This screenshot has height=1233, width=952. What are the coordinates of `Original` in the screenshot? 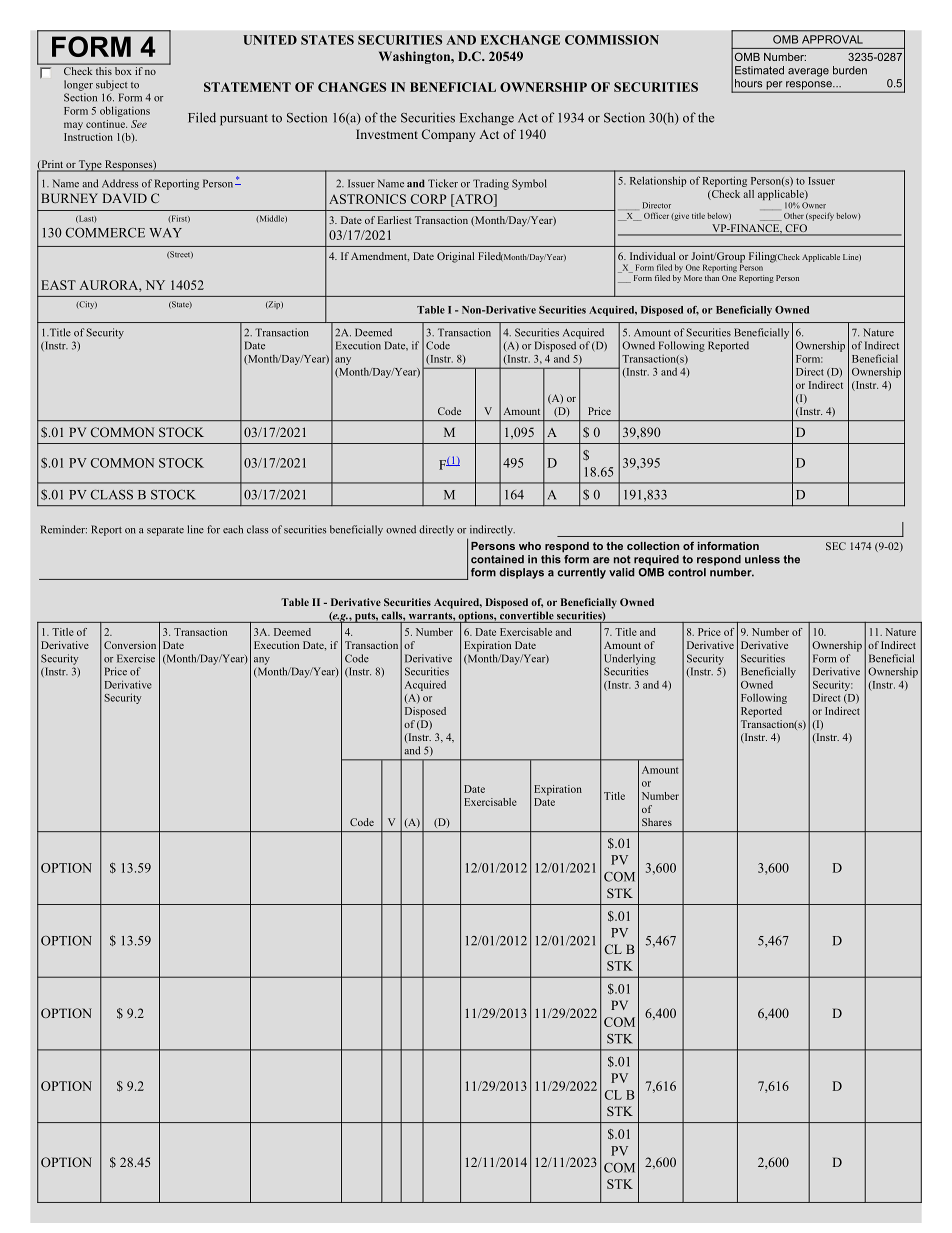 It's located at (455, 257).
